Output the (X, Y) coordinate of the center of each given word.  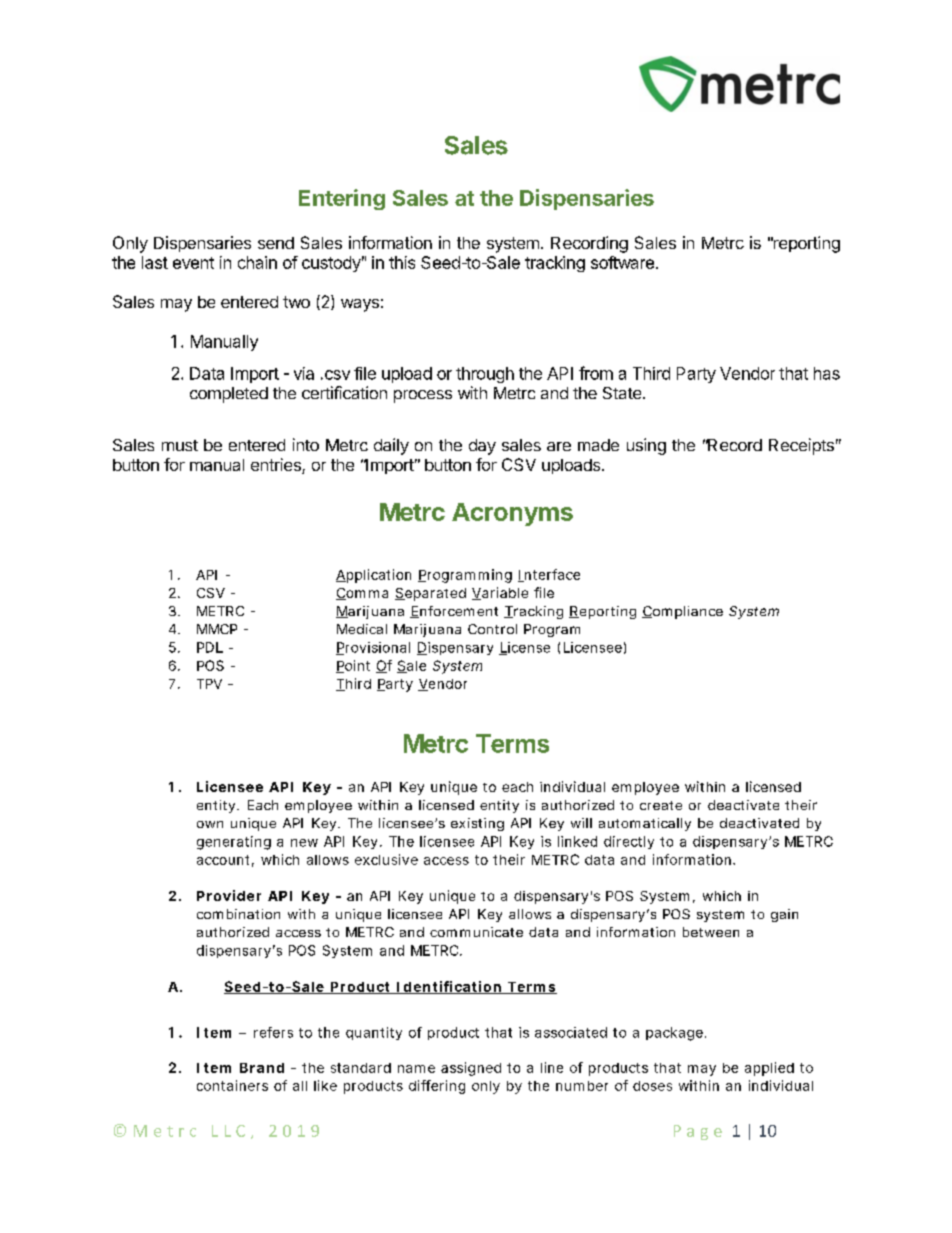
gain (784, 915)
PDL (210, 647)
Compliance (682, 612)
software (622, 262)
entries (277, 466)
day (482, 447)
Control (492, 629)
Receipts (801, 446)
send (276, 243)
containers (232, 1085)
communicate (476, 932)
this (402, 262)
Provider (229, 895)
